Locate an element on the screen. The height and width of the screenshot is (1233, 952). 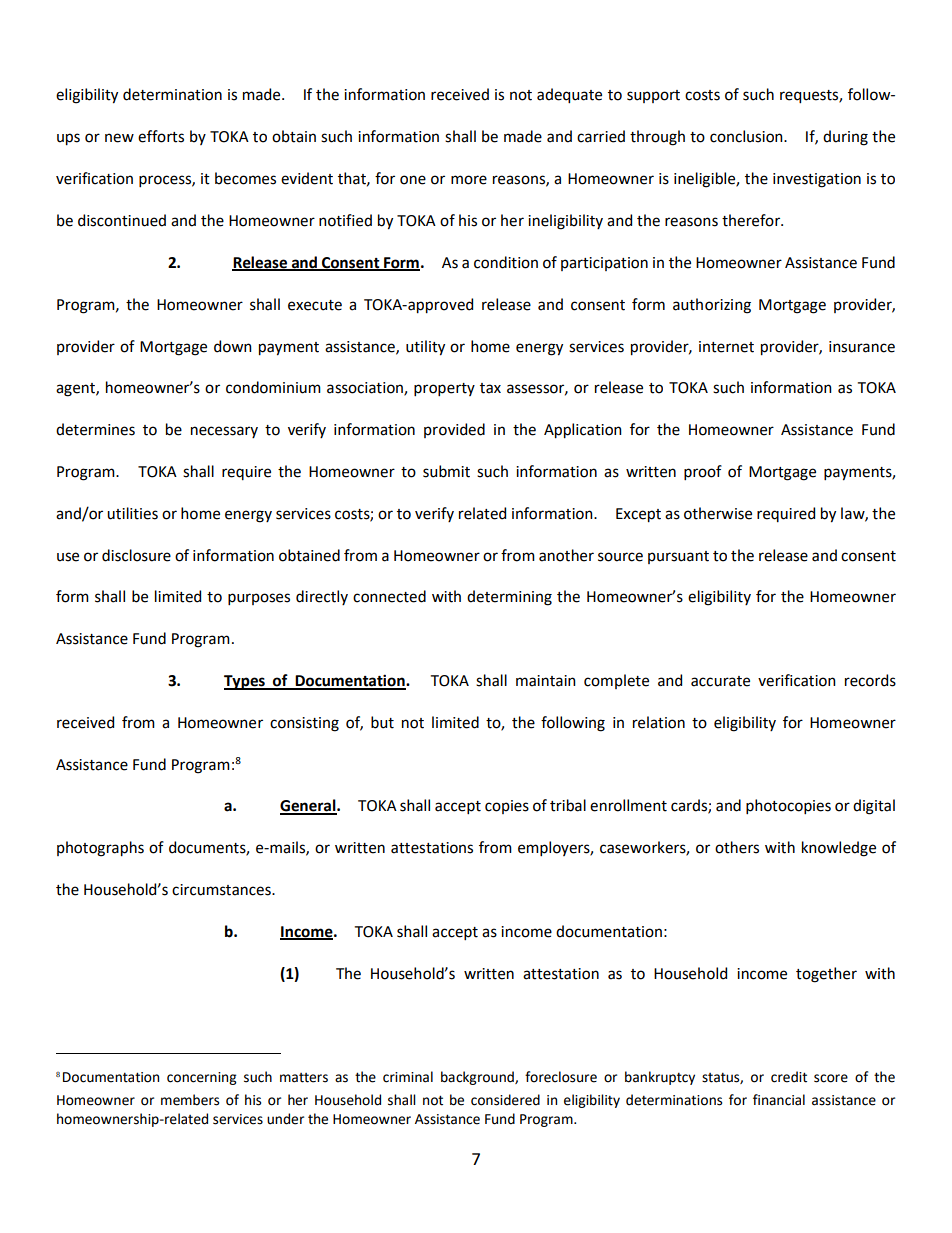
members is located at coordinates (190, 1100).
